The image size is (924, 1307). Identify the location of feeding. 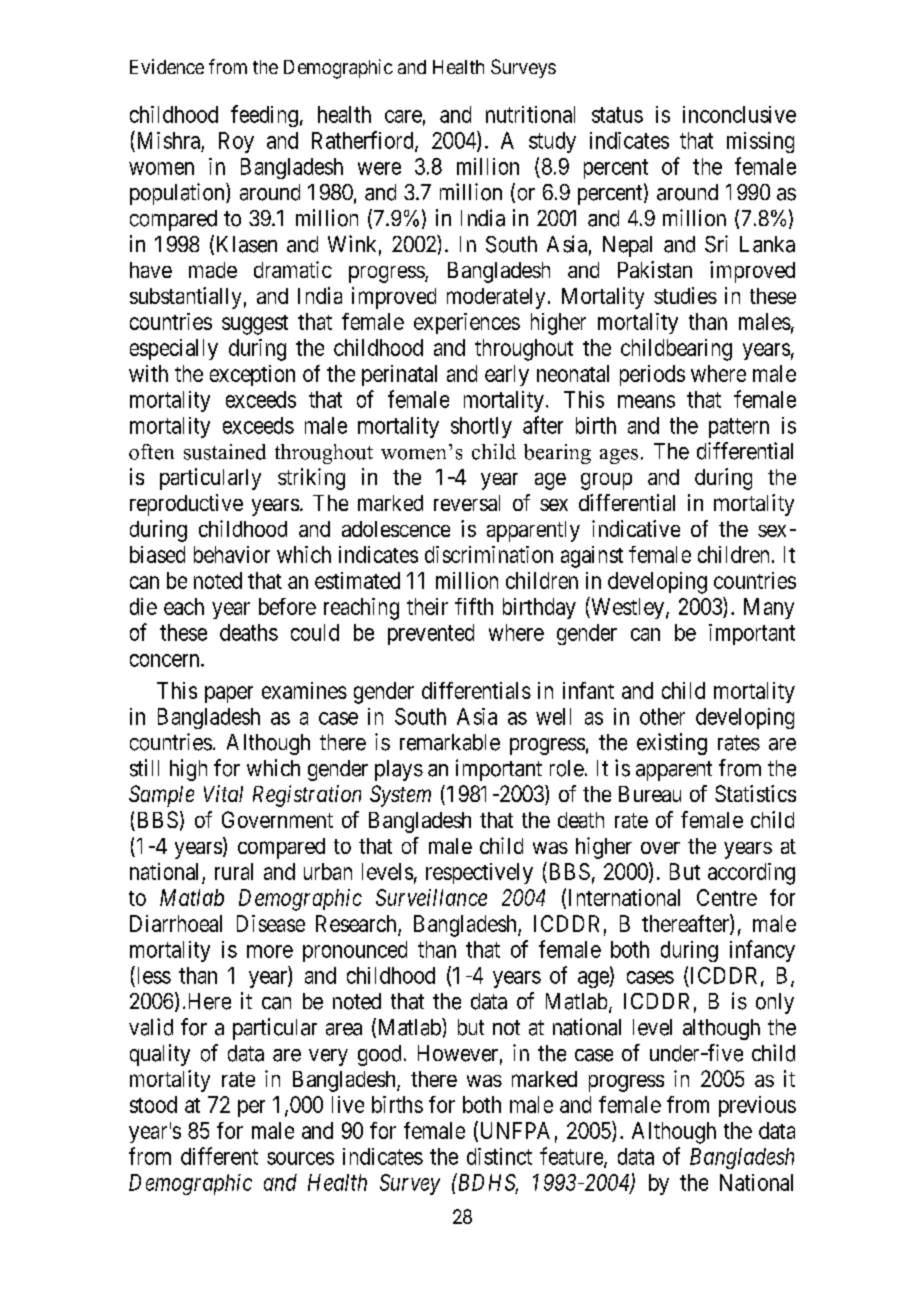
(264, 116).
